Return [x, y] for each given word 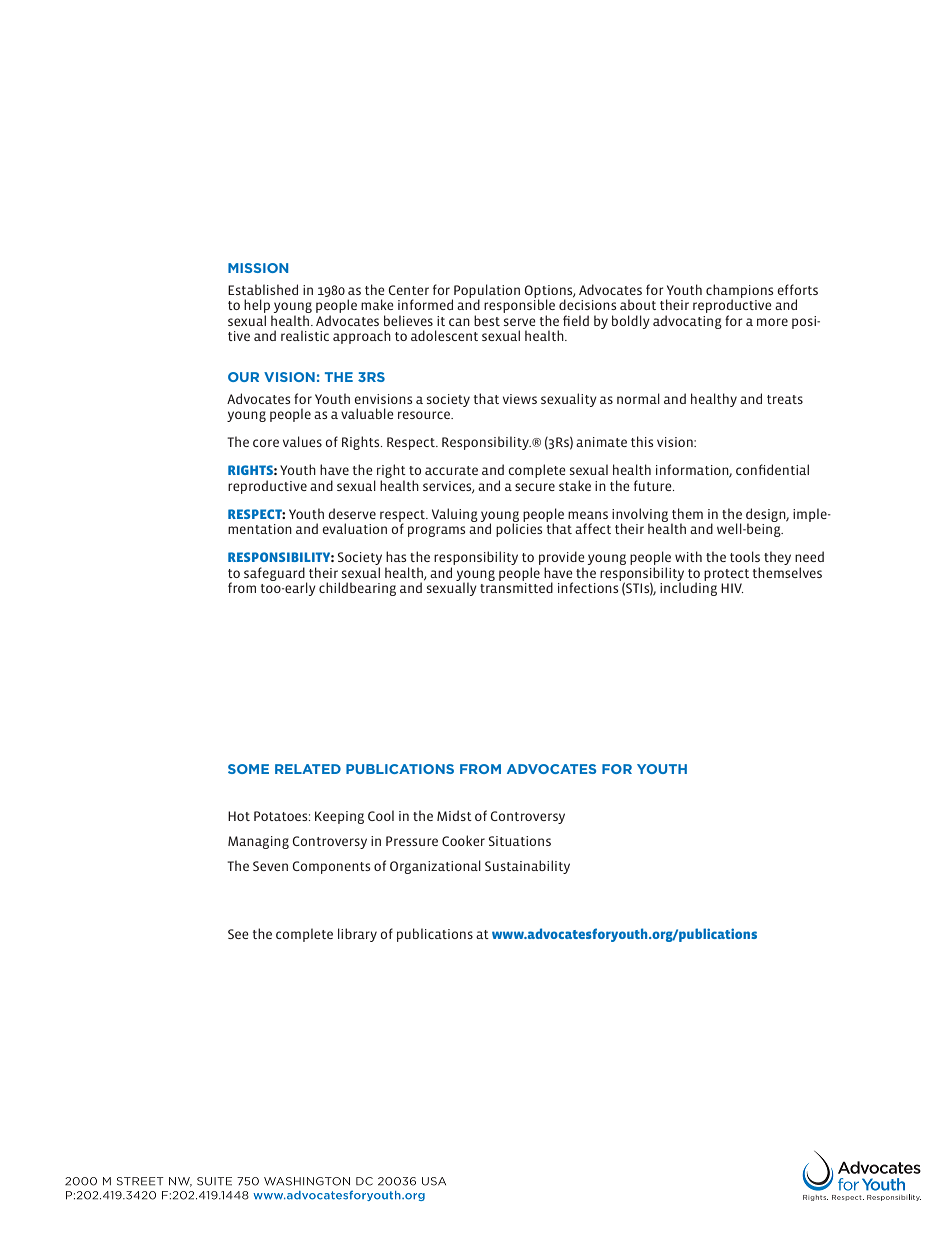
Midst [454, 815]
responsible [519, 305]
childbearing [357, 589]
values [302, 441]
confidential [772, 469]
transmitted [516, 587]
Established [263, 289]
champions [739, 292]
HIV [732, 588]
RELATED [308, 769]
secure [535, 487]
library [357, 935]
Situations [520, 841]
